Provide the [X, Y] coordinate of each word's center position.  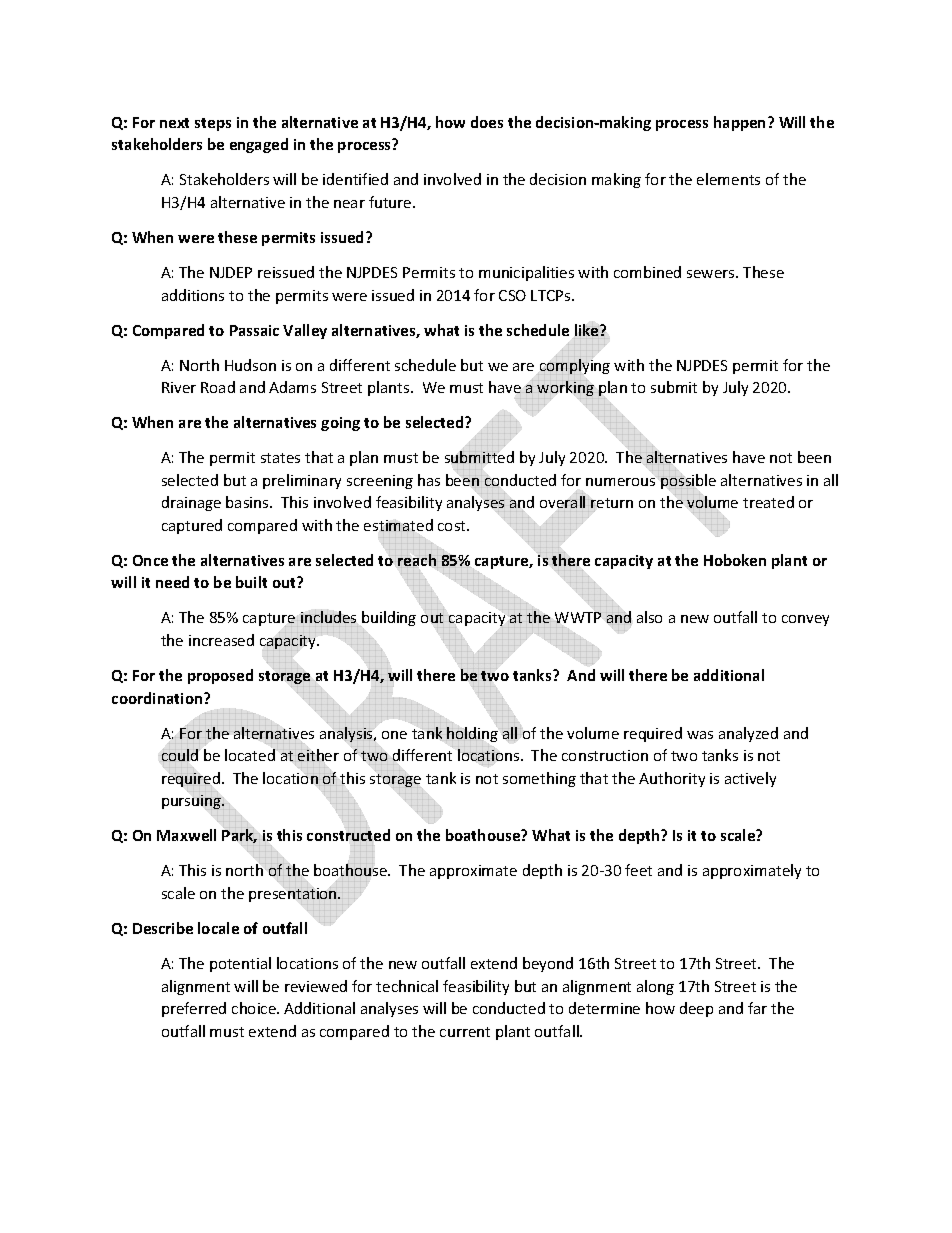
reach [417, 560]
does [487, 122]
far [757, 1008]
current [465, 1032]
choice [255, 1008]
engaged [259, 145]
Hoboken [735, 560]
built [251, 582]
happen [741, 123]
